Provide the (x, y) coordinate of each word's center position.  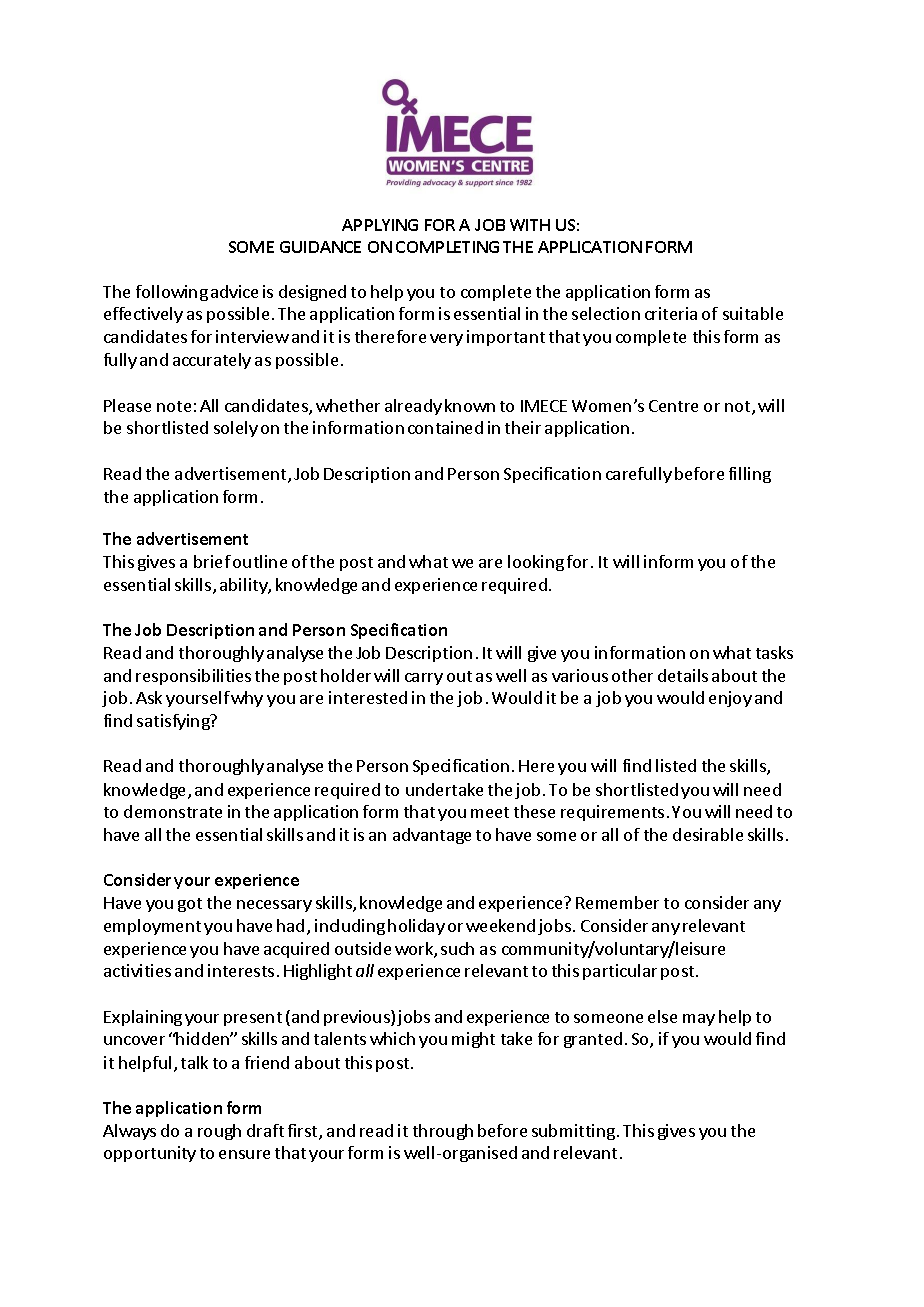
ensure (244, 1154)
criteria (671, 313)
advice (234, 291)
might (473, 1040)
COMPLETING (447, 247)
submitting (573, 1132)
